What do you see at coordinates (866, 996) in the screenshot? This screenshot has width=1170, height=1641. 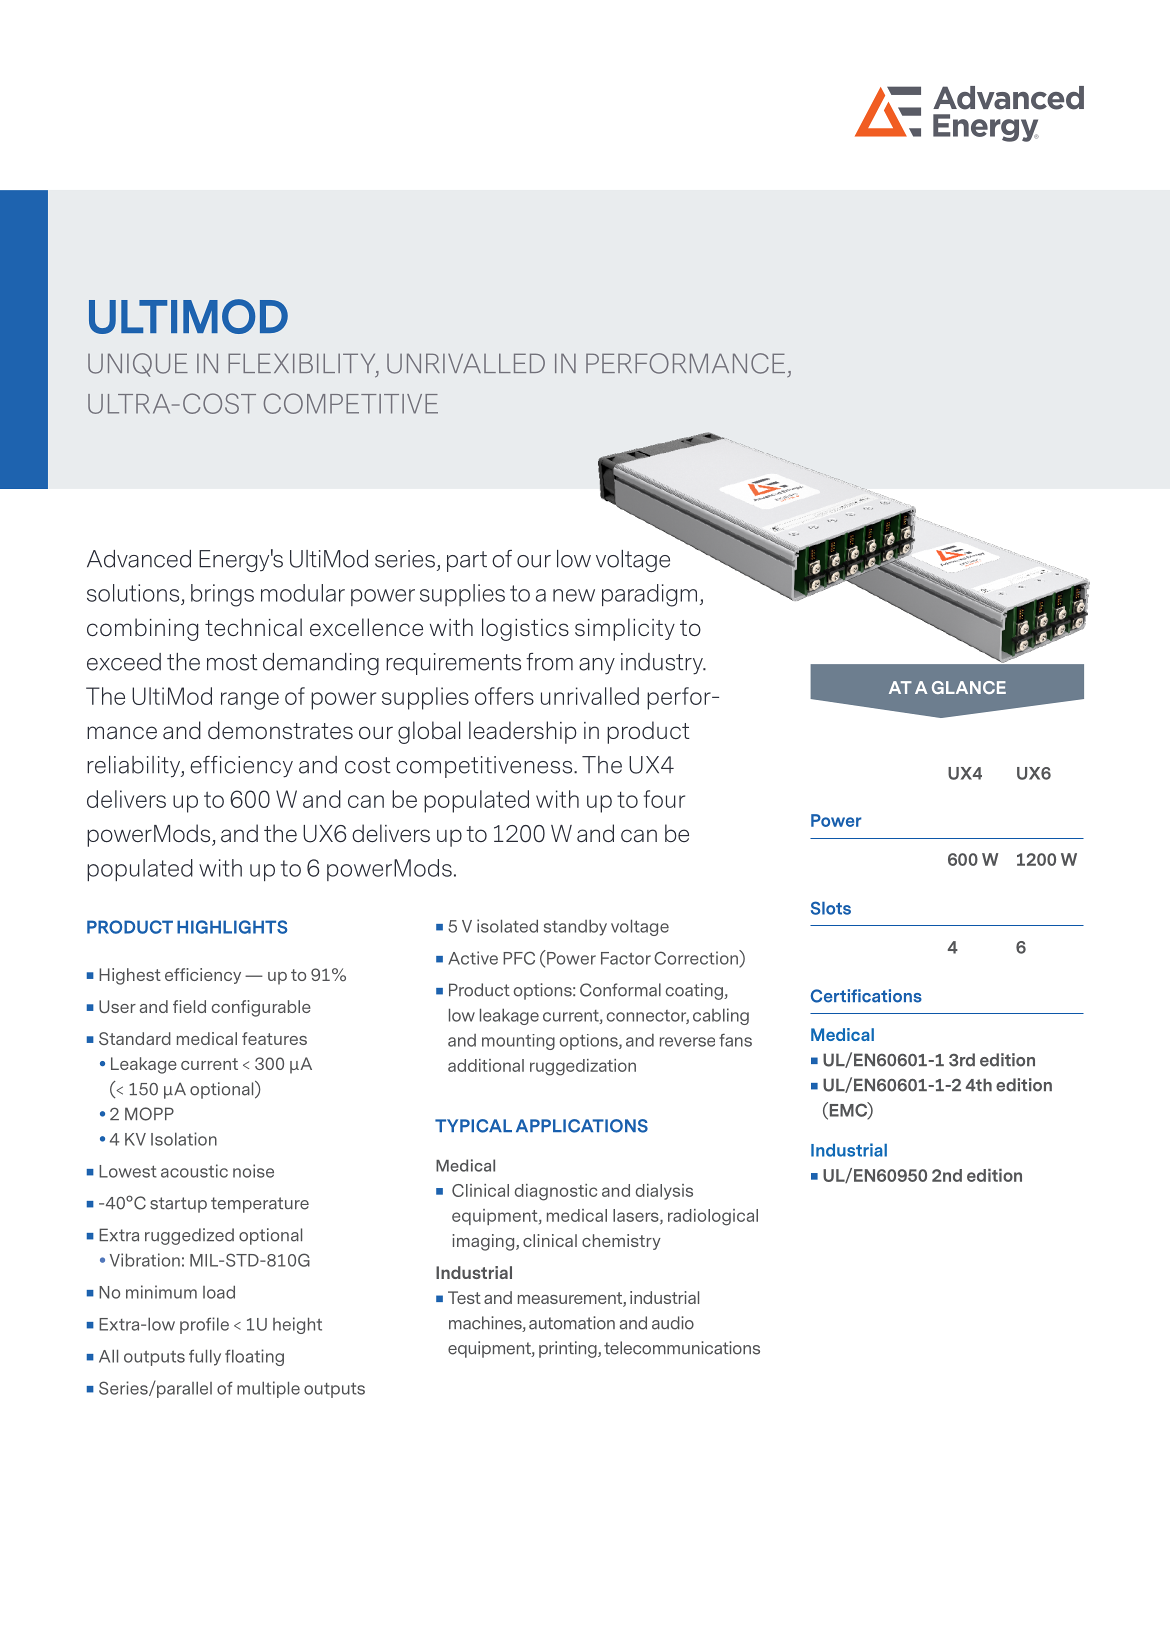 I see `Certifications` at bounding box center [866, 996].
